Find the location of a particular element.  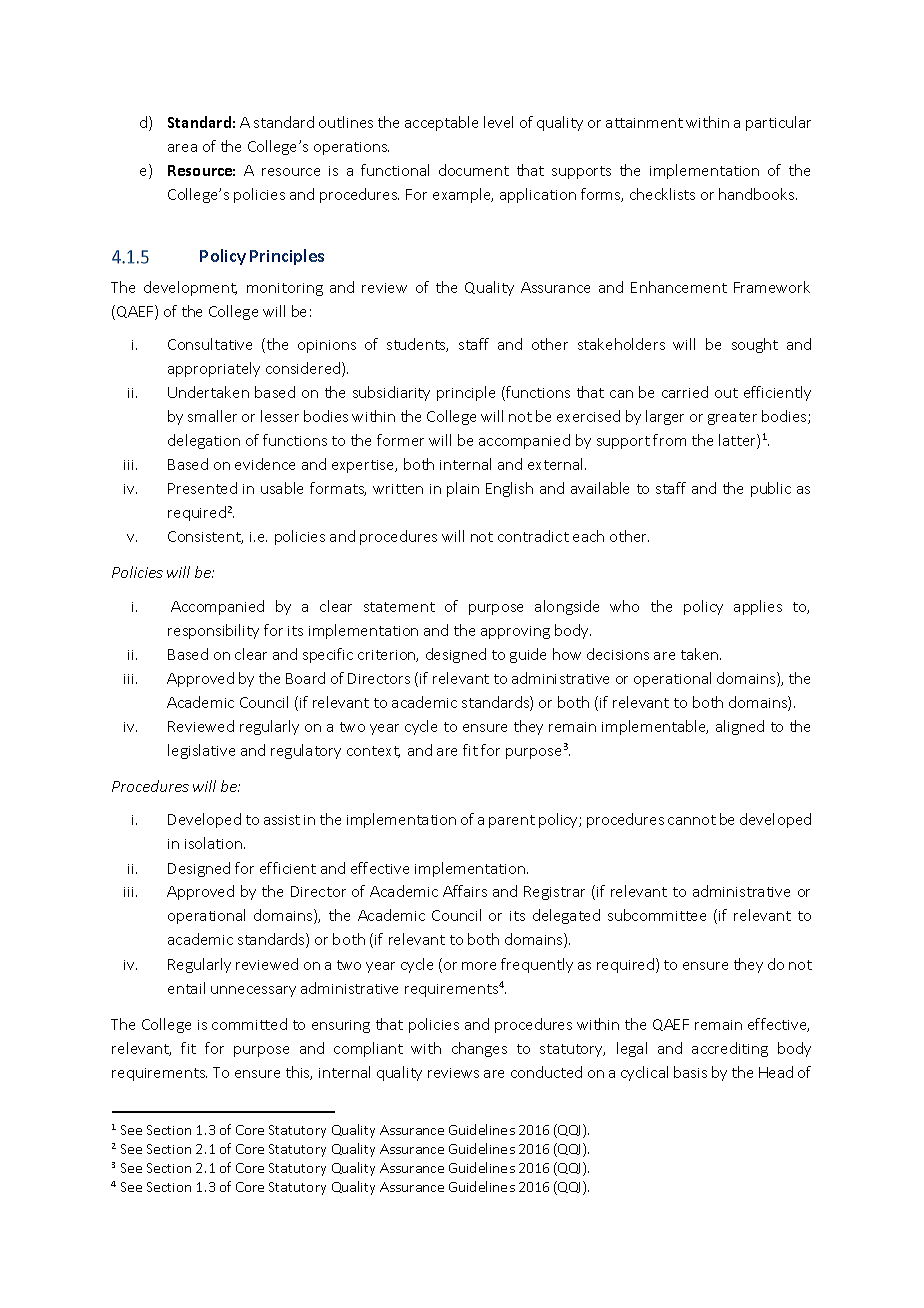

checklists is located at coordinates (662, 194).
